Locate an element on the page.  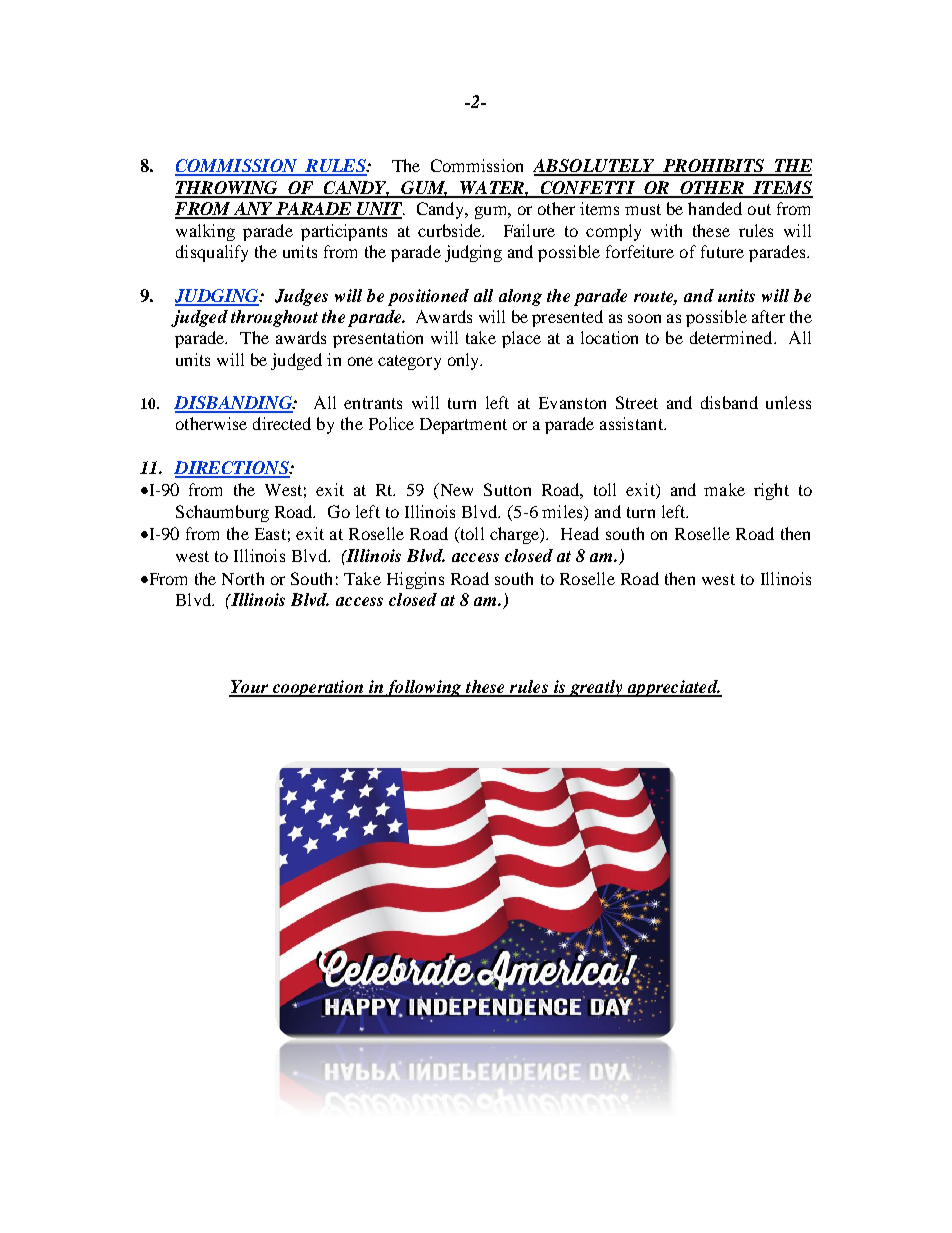
place is located at coordinates (521, 339).
